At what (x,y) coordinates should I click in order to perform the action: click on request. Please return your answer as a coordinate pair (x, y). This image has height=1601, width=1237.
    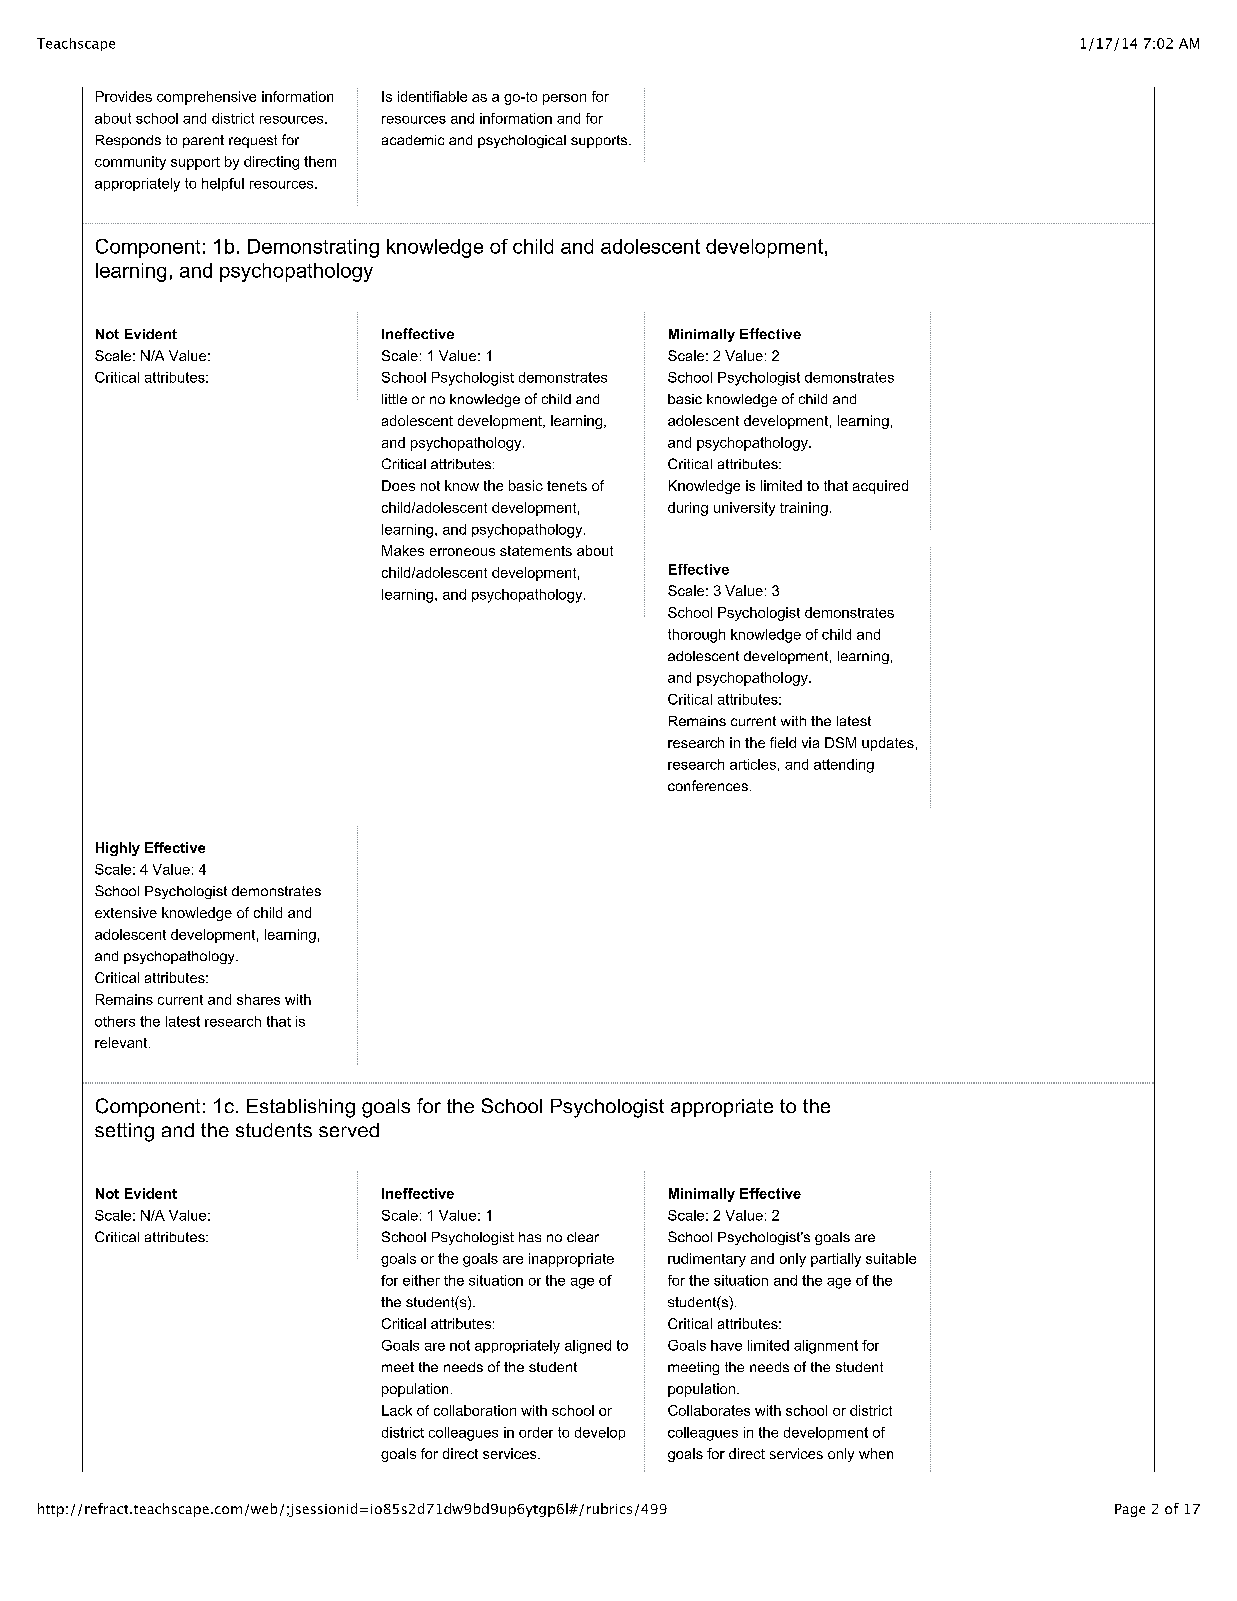
    Looking at the image, I should click on (253, 141).
